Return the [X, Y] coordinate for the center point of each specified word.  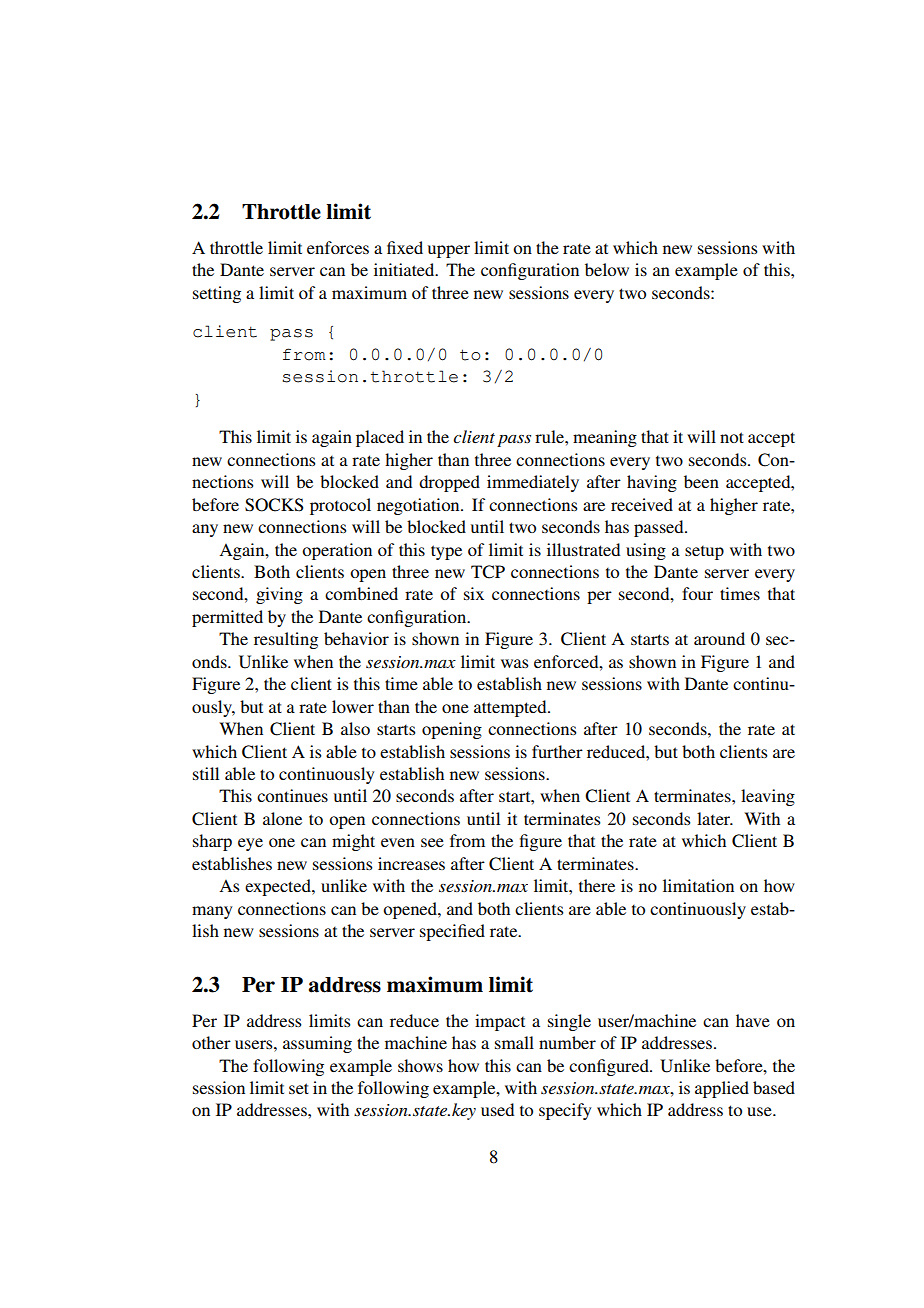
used [497, 1109]
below [607, 269]
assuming [317, 1044]
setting [217, 294]
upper [449, 251]
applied [722, 1089]
